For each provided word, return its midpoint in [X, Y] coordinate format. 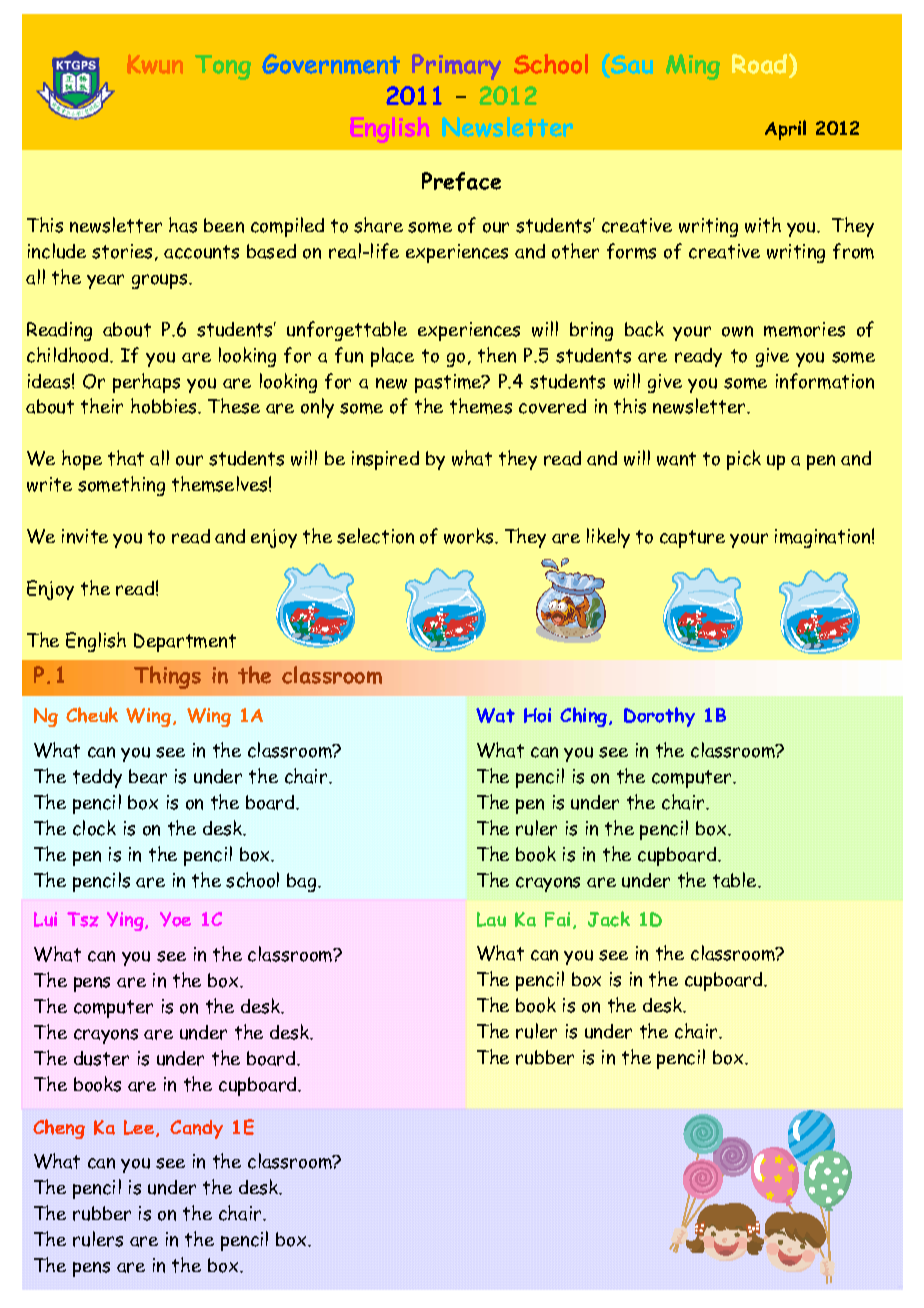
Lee [139, 1127]
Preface [461, 181]
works [470, 536]
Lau [491, 919]
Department [185, 642]
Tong [223, 67]
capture [692, 539]
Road [761, 65]
